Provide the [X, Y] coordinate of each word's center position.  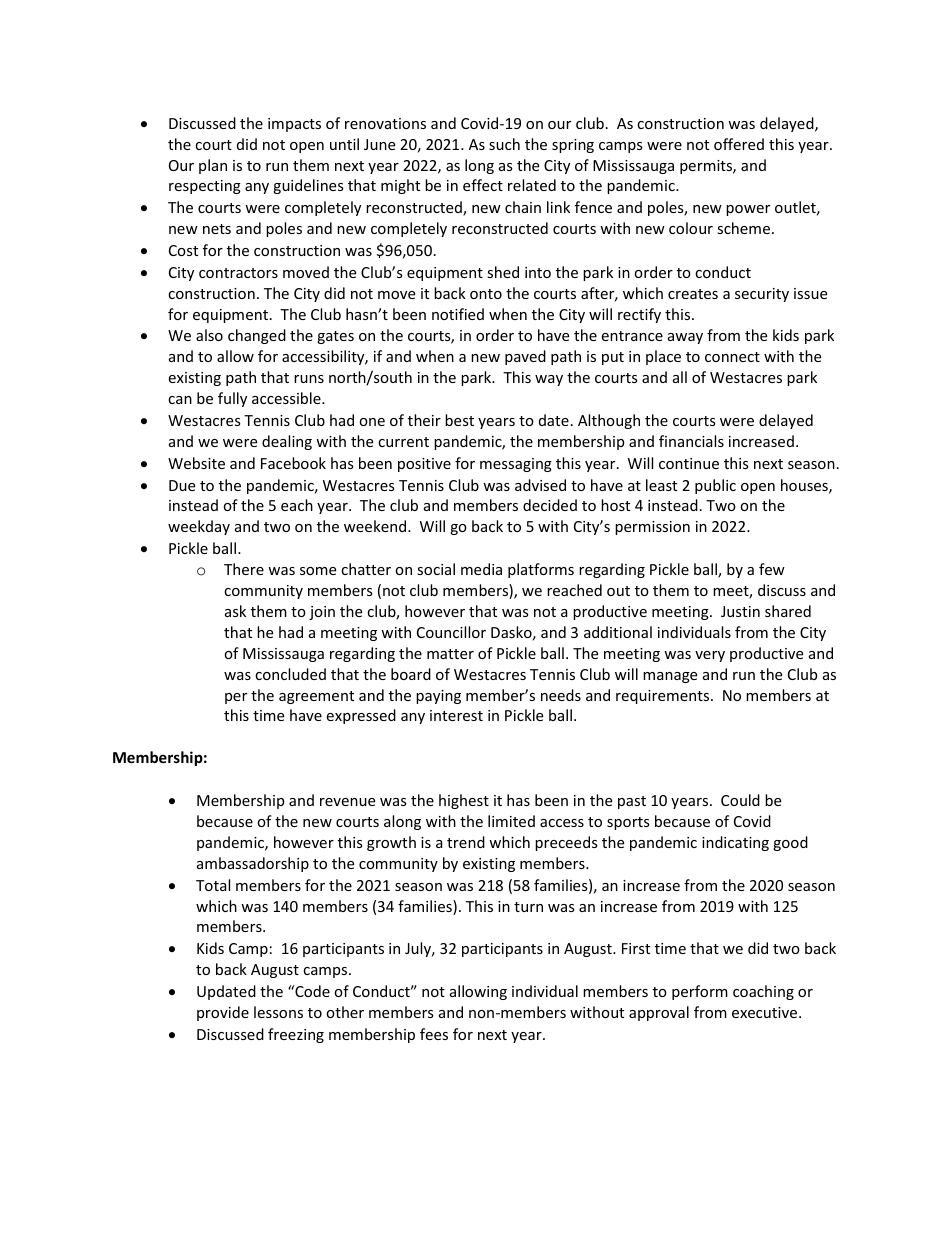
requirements [664, 697]
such [504, 144]
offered [739, 144]
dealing [287, 442]
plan [213, 166]
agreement [316, 697]
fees [434, 1034]
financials [691, 441]
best [459, 420]
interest [456, 715]
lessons [278, 1012]
